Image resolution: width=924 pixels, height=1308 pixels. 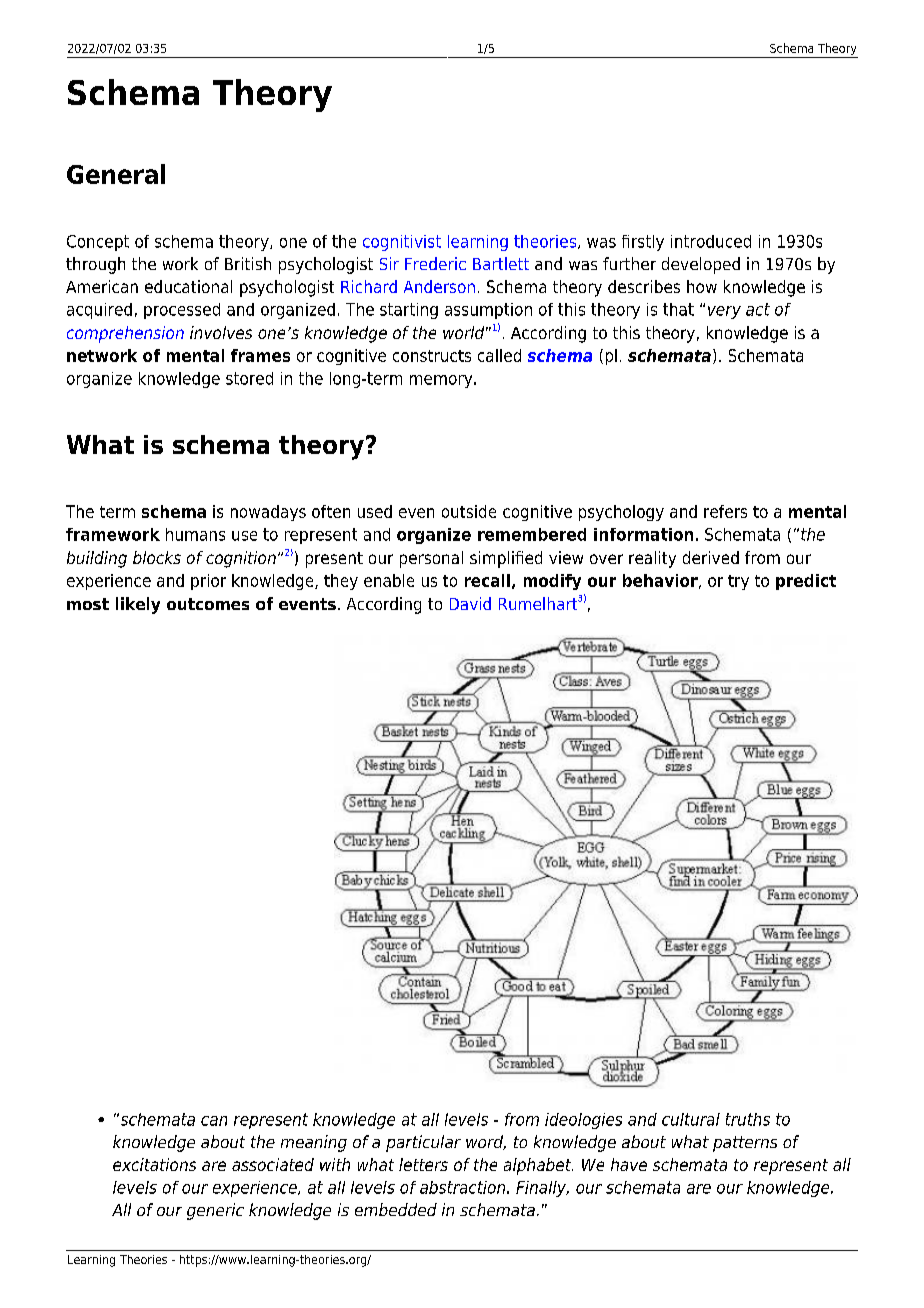 I want to click on cognitivist, so click(x=402, y=243).
